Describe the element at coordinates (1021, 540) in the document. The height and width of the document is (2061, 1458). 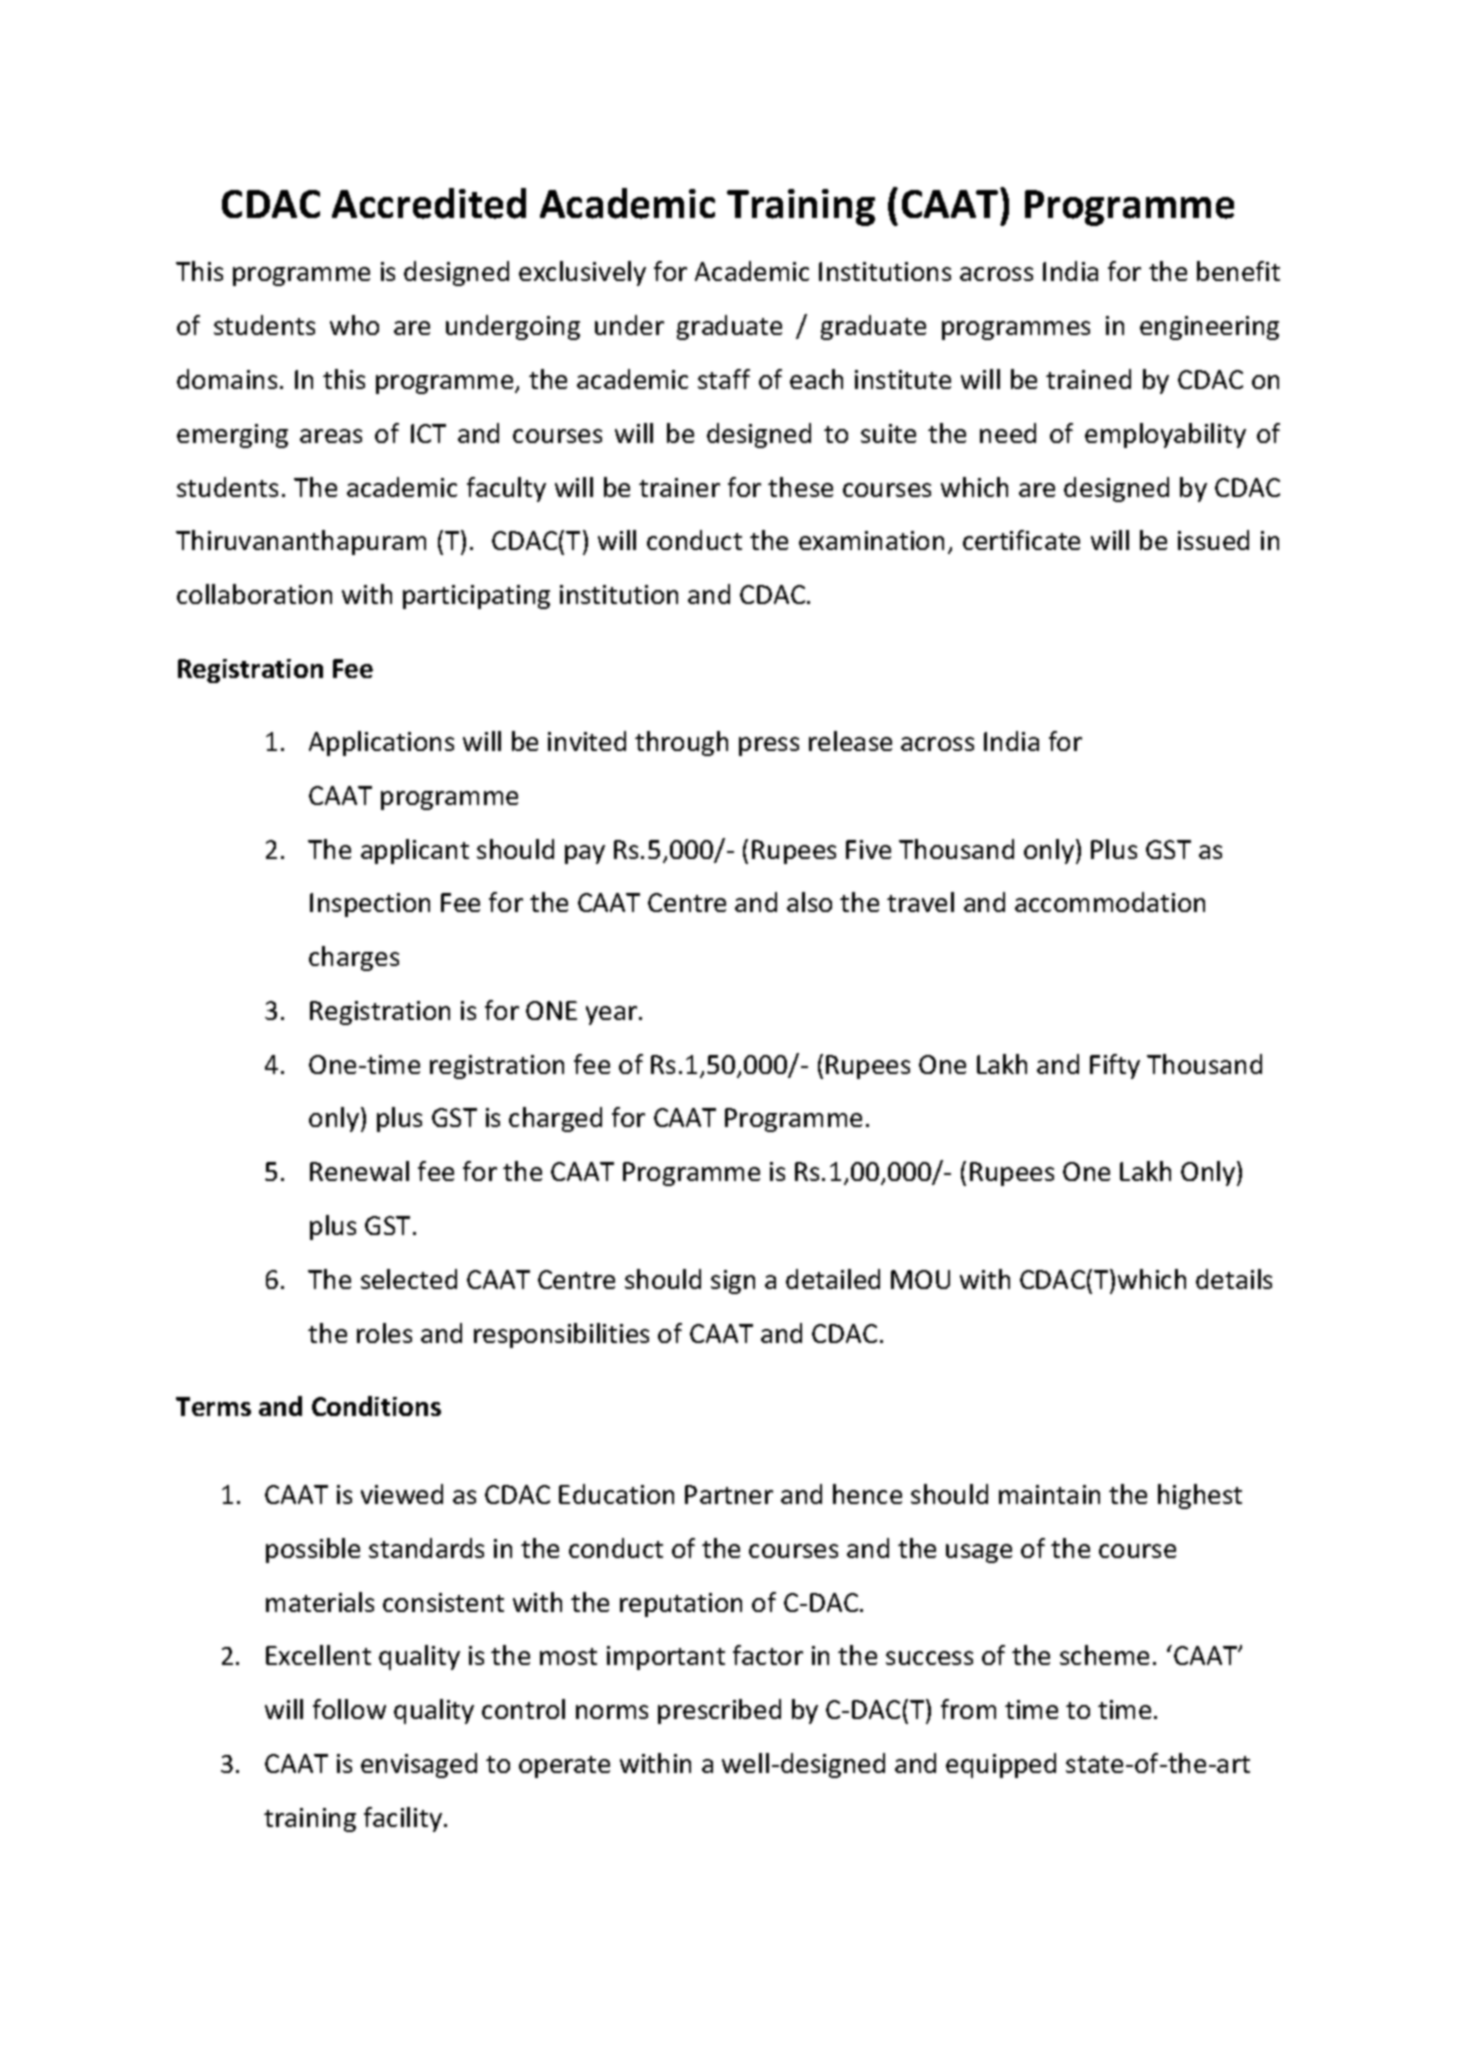
I see `certificate` at that location.
